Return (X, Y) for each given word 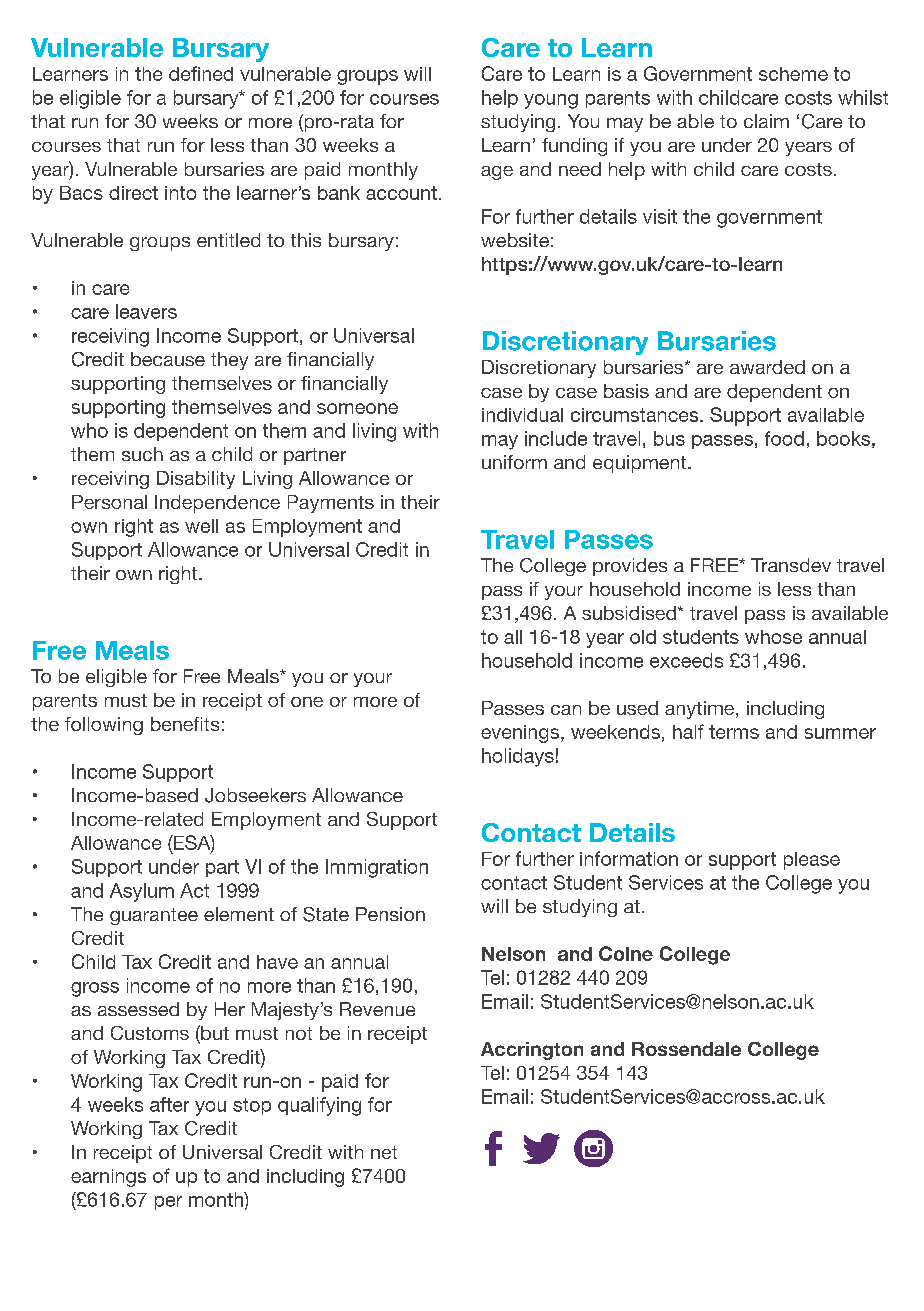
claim (766, 121)
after (169, 1104)
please (812, 861)
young (551, 101)
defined (201, 73)
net (384, 1152)
